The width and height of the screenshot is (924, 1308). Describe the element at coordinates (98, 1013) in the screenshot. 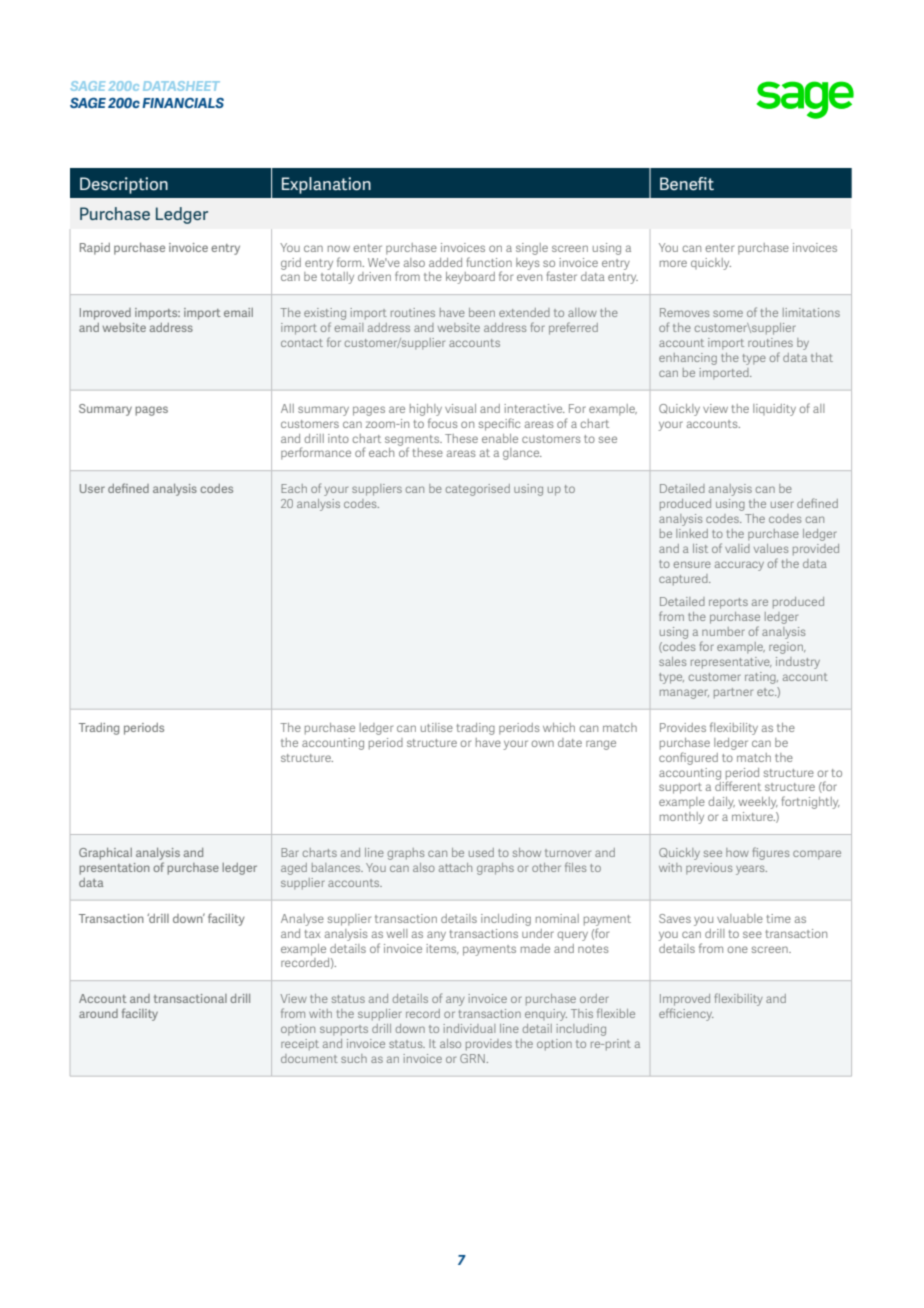

I see `around` at that location.
